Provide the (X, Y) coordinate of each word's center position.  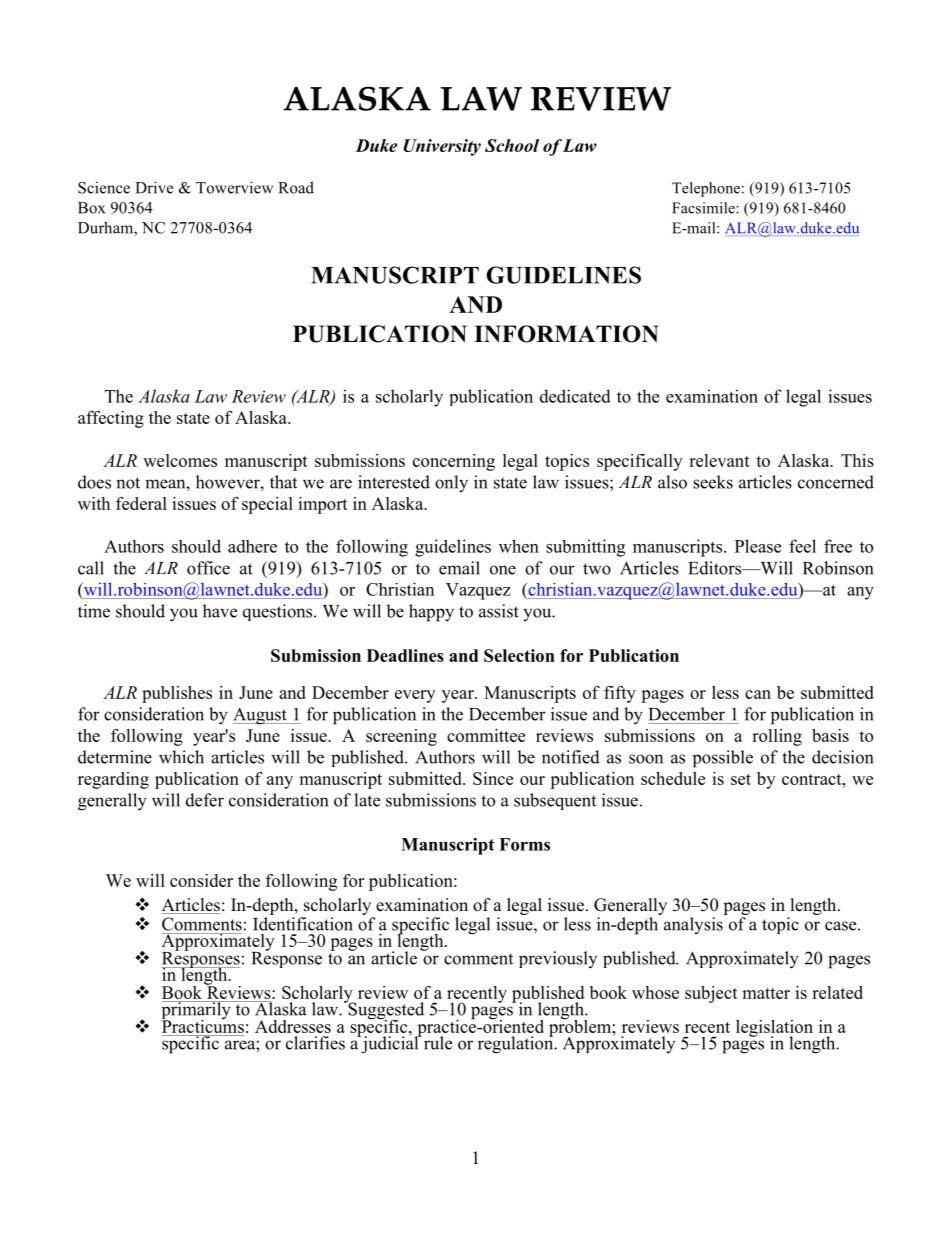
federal (141, 503)
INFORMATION (566, 334)
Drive (154, 187)
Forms (524, 844)
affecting (111, 419)
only (451, 484)
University (442, 147)
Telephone (706, 189)
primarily (197, 1011)
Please (758, 546)
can (758, 694)
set (741, 779)
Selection (519, 655)
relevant (719, 460)
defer (205, 800)
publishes (177, 694)
